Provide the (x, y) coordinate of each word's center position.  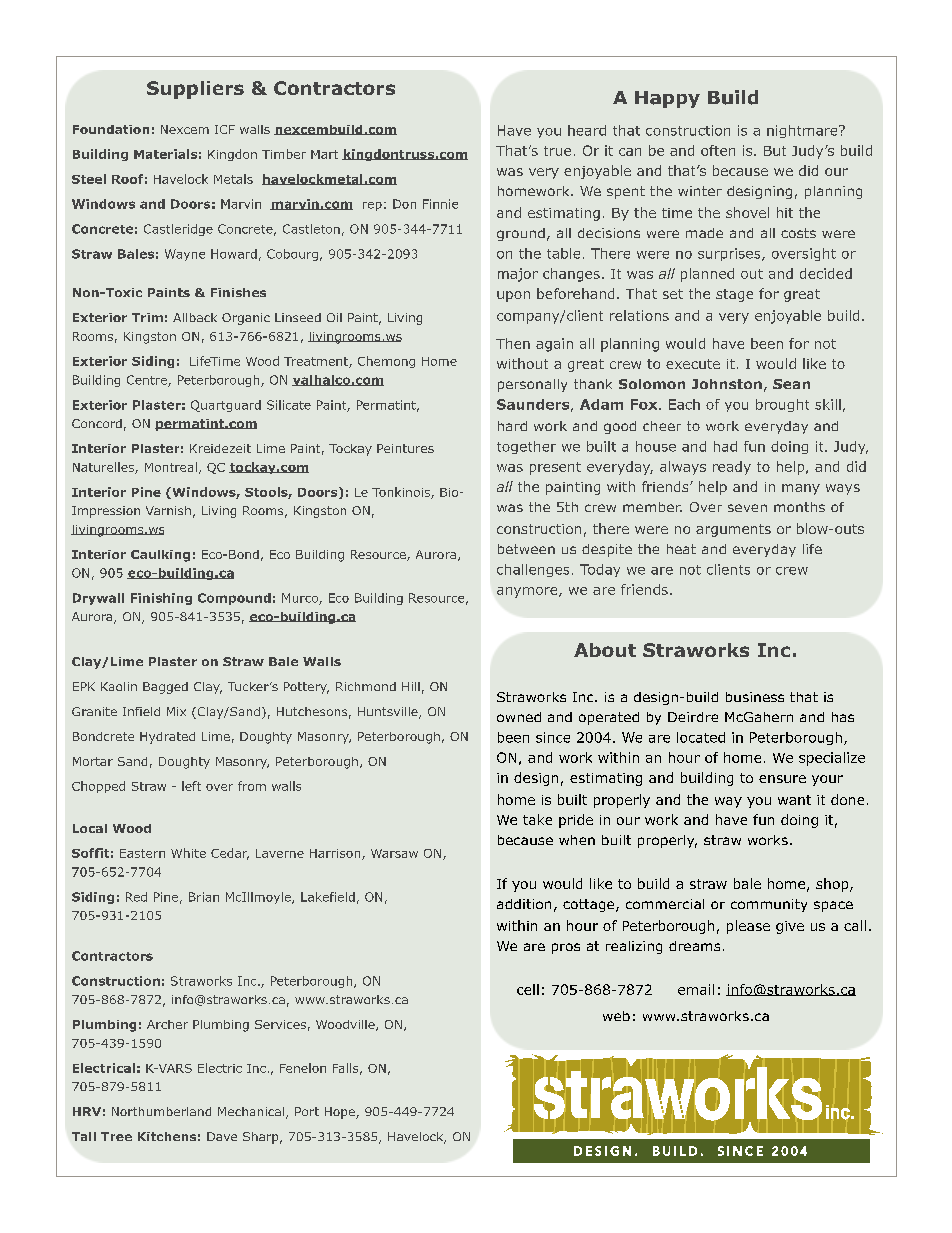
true (557, 151)
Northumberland (161, 1111)
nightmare (803, 131)
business (755, 697)
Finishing (161, 599)
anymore (528, 592)
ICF (225, 129)
